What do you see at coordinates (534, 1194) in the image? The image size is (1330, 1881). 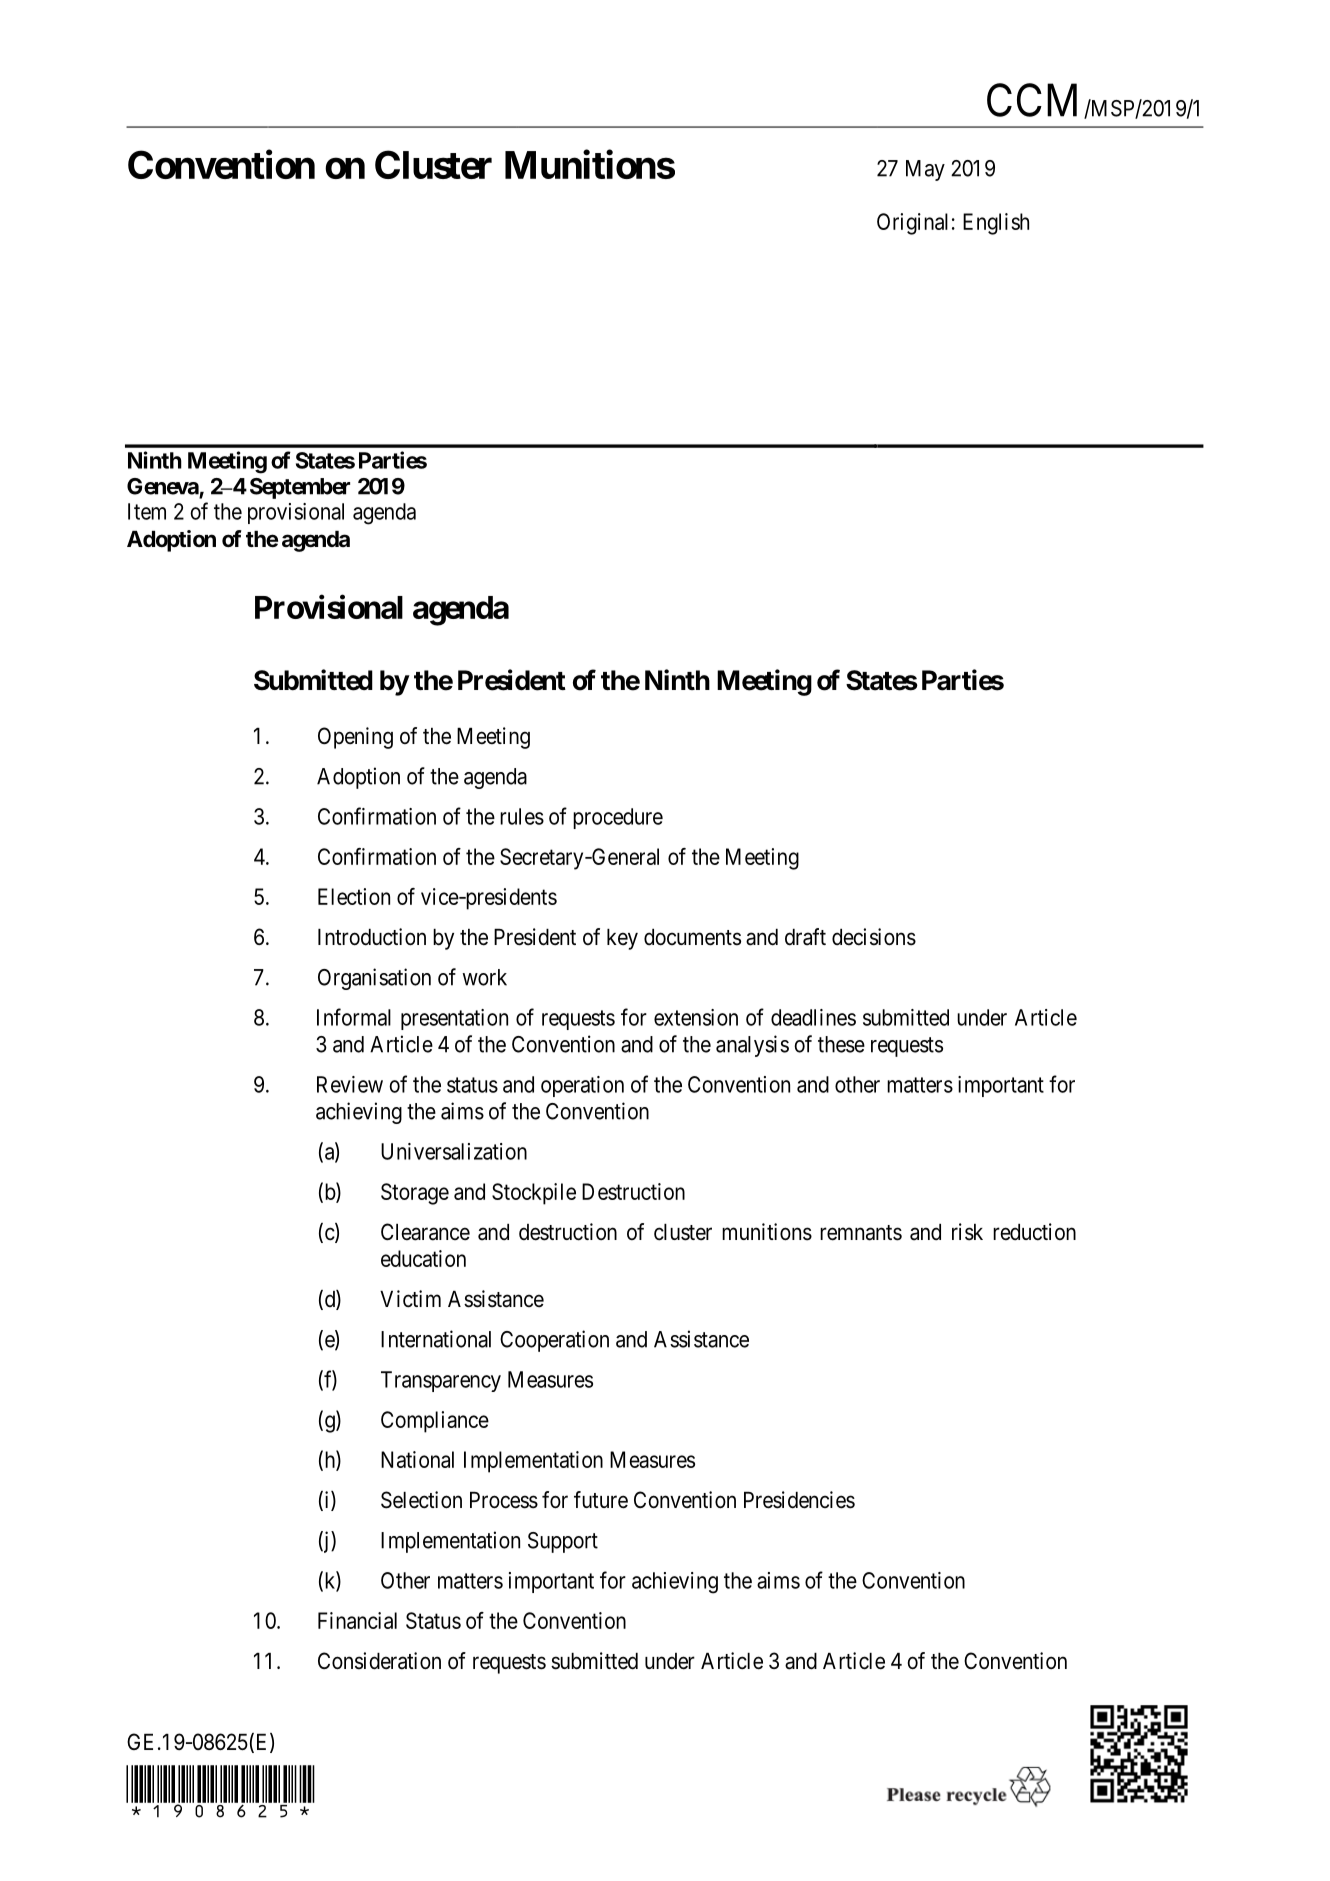 I see `Stockpile` at bounding box center [534, 1194].
